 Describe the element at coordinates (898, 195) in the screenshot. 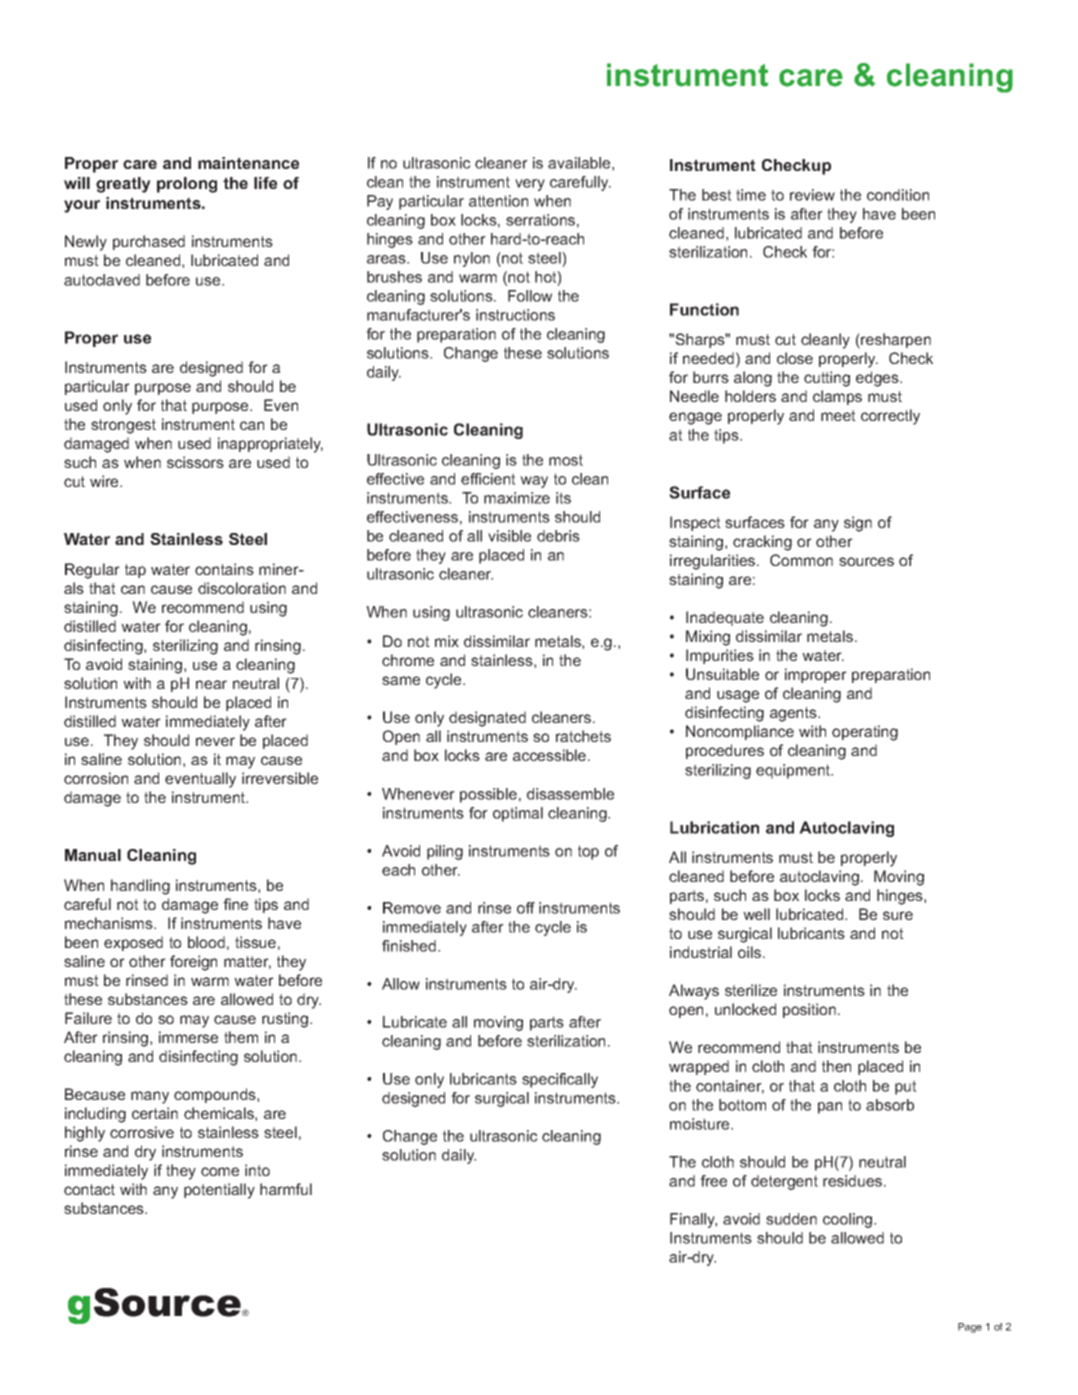

I see `condition` at that location.
